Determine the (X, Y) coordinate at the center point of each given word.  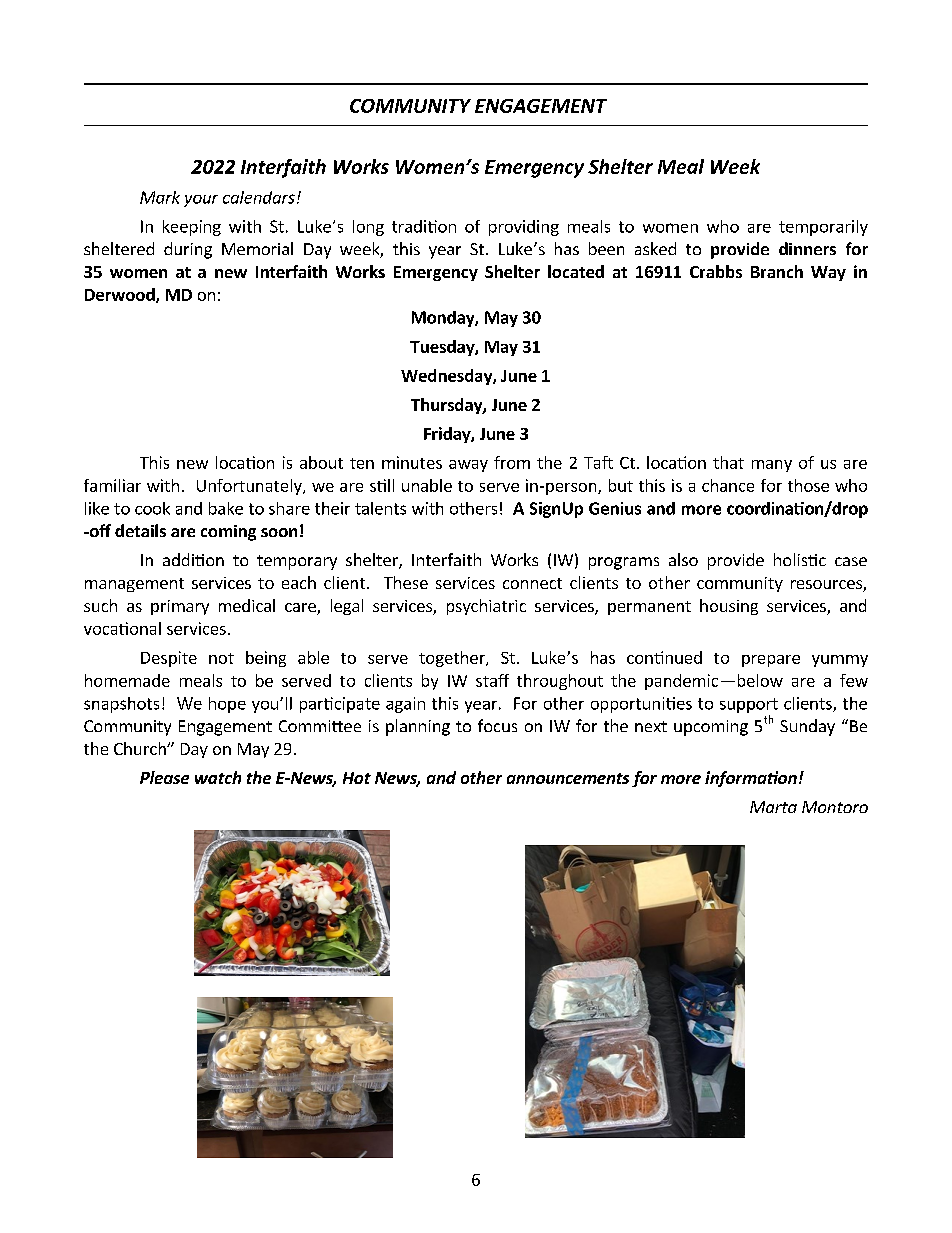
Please (164, 777)
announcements (568, 778)
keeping (192, 228)
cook (152, 508)
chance (728, 485)
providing (524, 228)
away (468, 466)
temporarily (823, 228)
